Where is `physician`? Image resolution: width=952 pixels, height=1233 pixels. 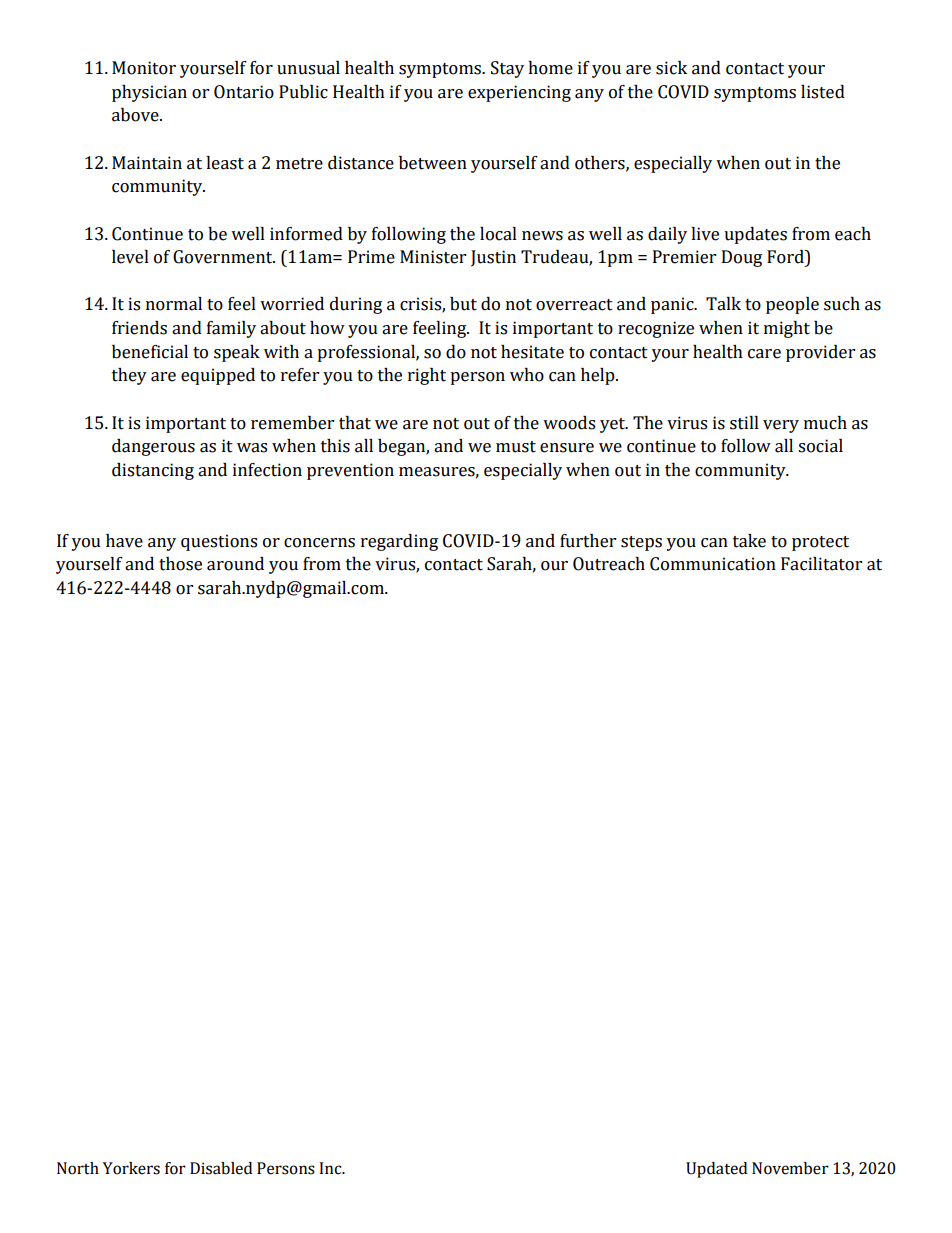
physician is located at coordinates (149, 93).
